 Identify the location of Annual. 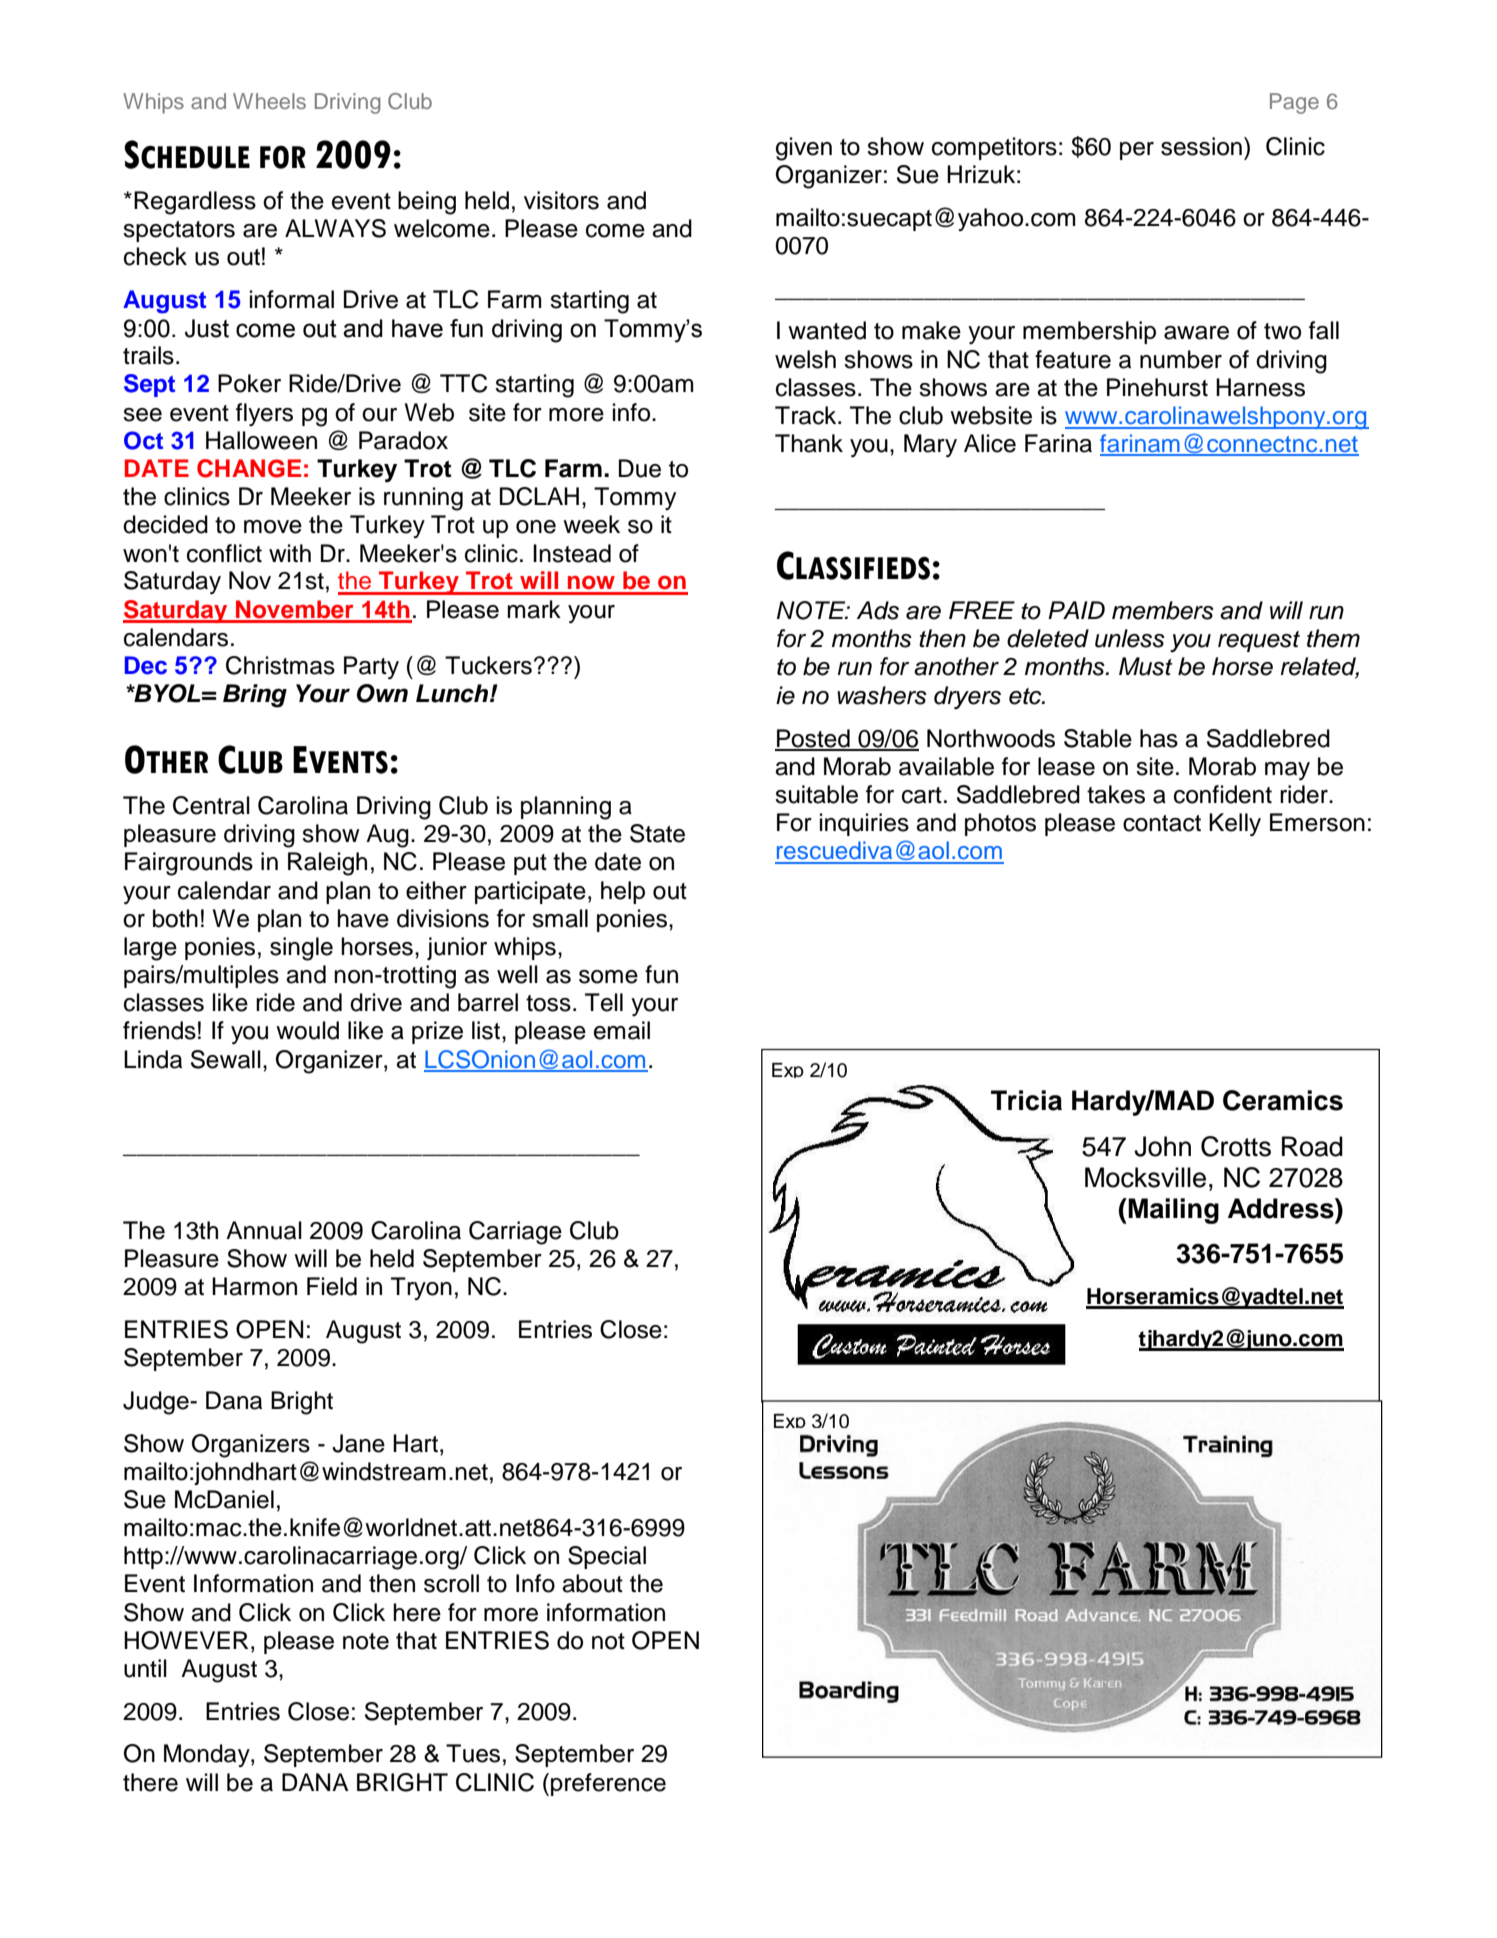
(264, 1230).
